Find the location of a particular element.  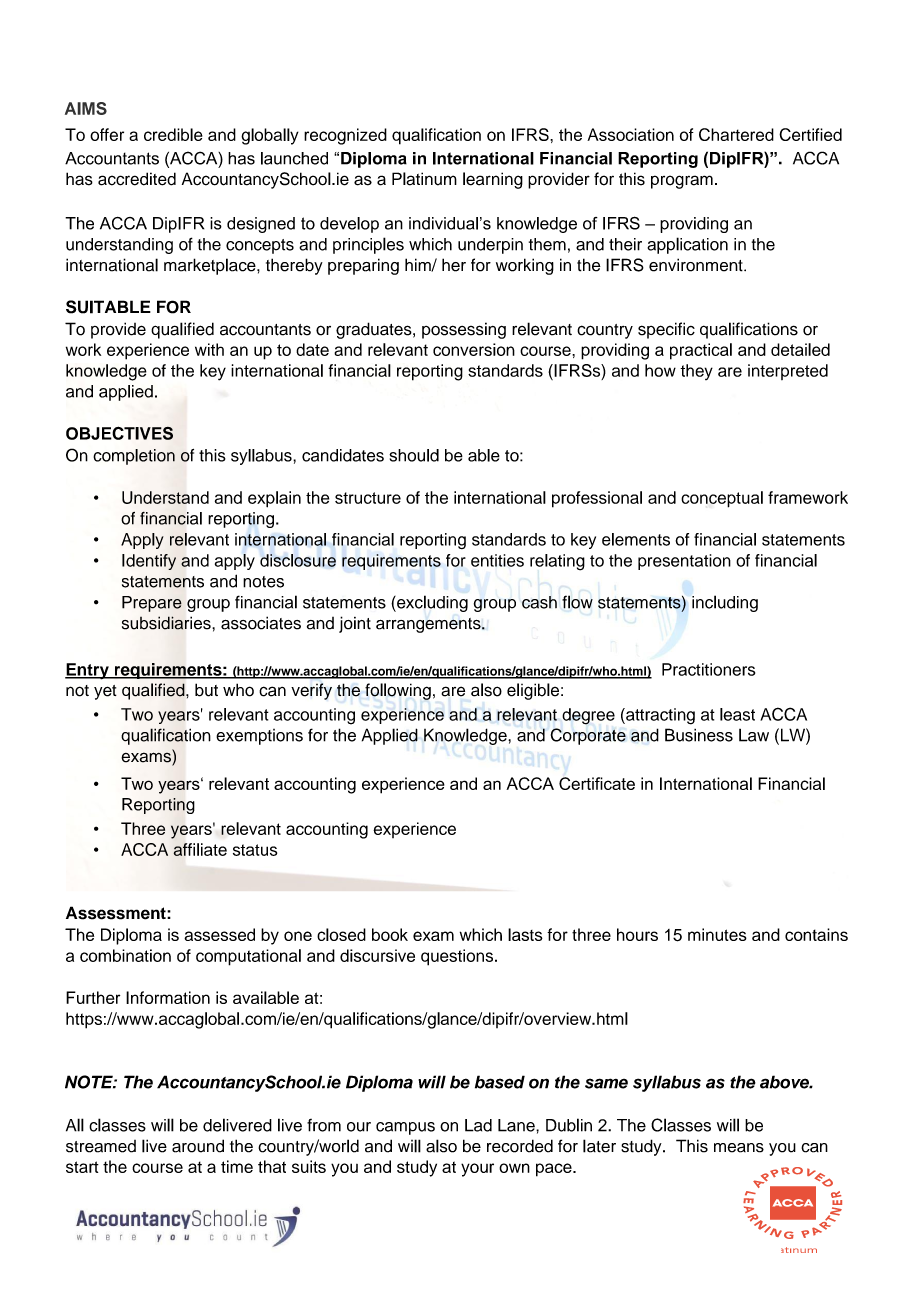

subsidiaries is located at coordinates (167, 623).
